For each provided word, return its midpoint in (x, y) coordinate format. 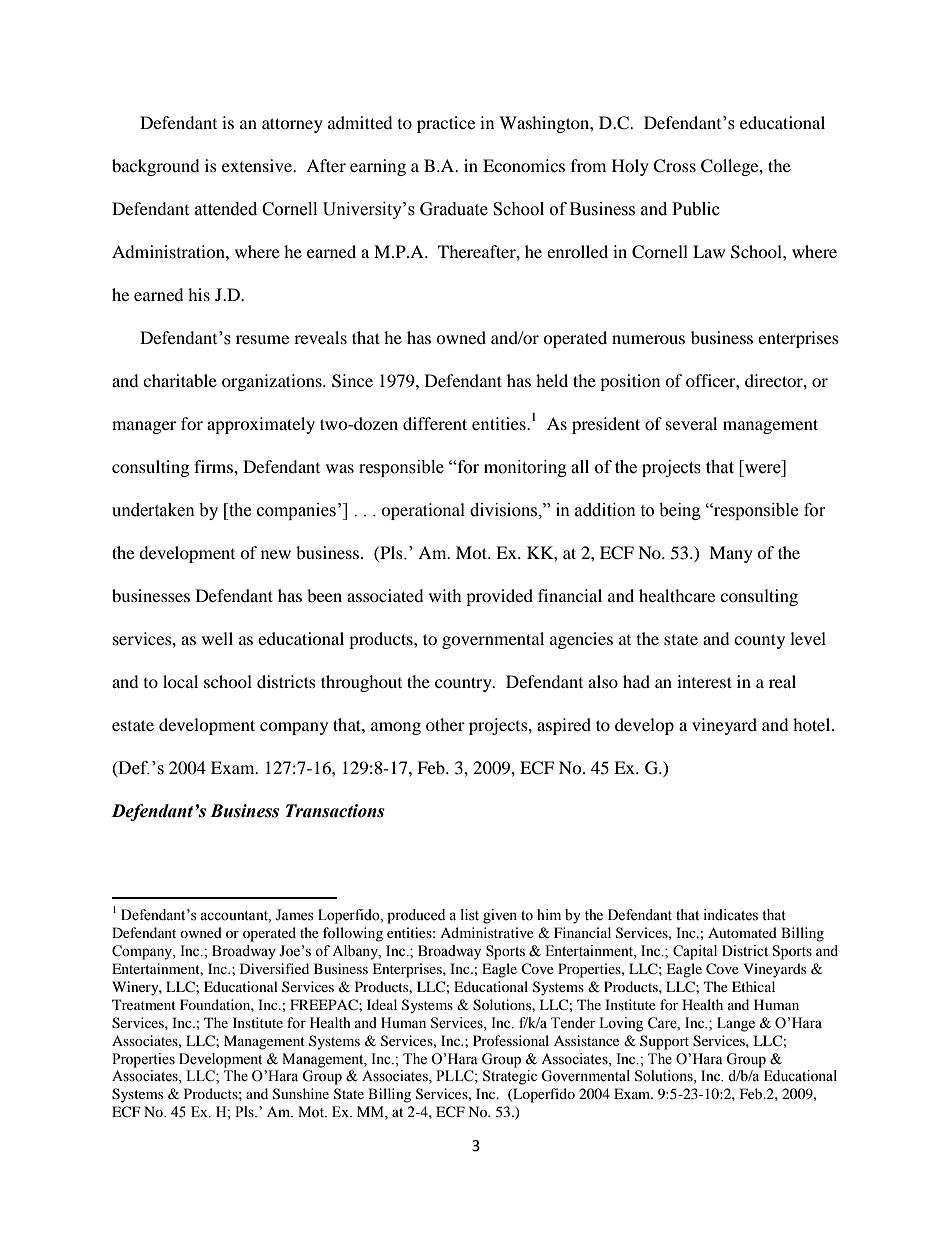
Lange (736, 1024)
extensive (258, 165)
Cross (674, 166)
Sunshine (301, 1094)
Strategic (510, 1077)
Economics (524, 165)
